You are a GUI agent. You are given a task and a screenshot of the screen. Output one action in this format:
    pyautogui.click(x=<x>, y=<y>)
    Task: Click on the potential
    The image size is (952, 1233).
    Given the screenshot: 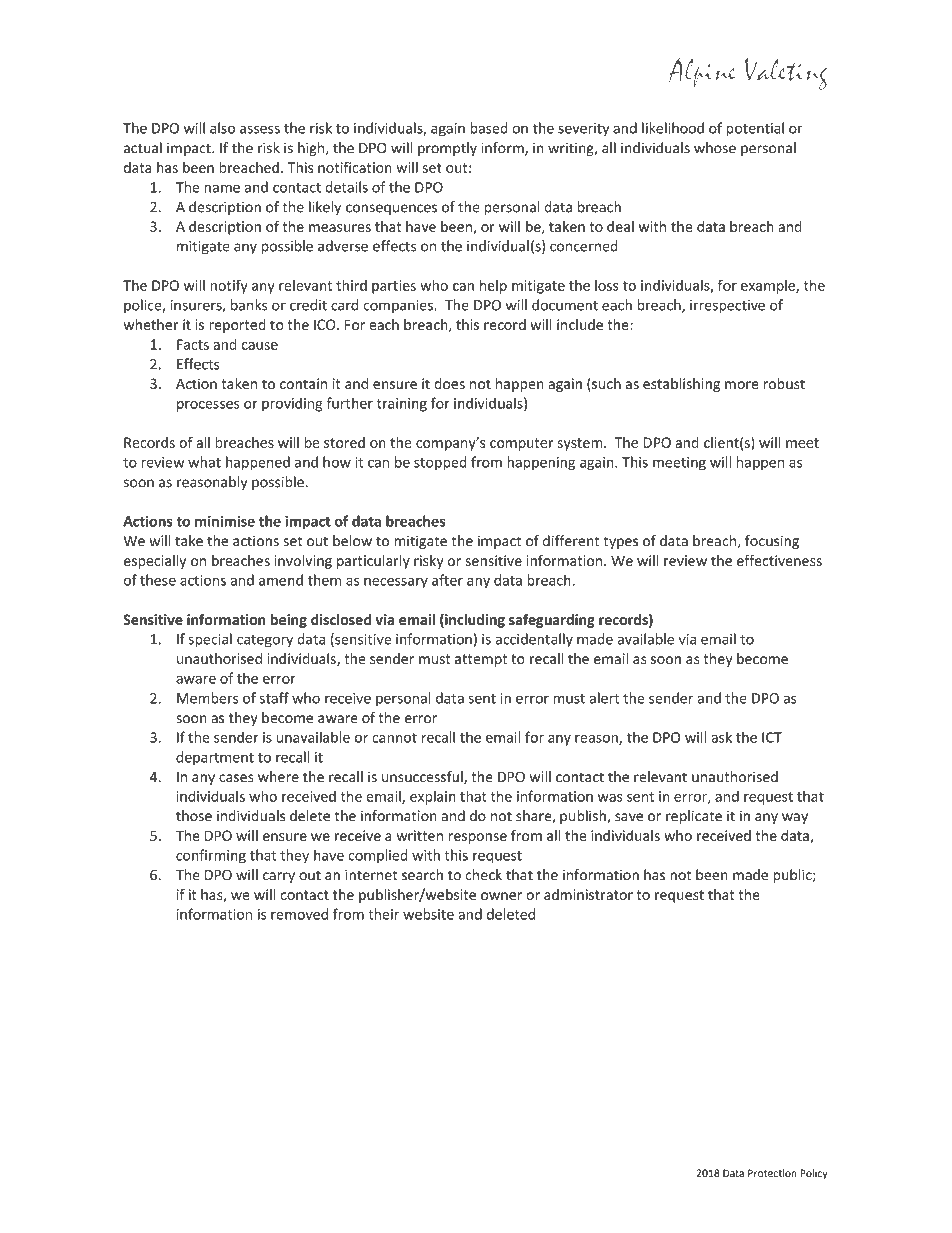 What is the action you would take?
    pyautogui.click(x=755, y=129)
